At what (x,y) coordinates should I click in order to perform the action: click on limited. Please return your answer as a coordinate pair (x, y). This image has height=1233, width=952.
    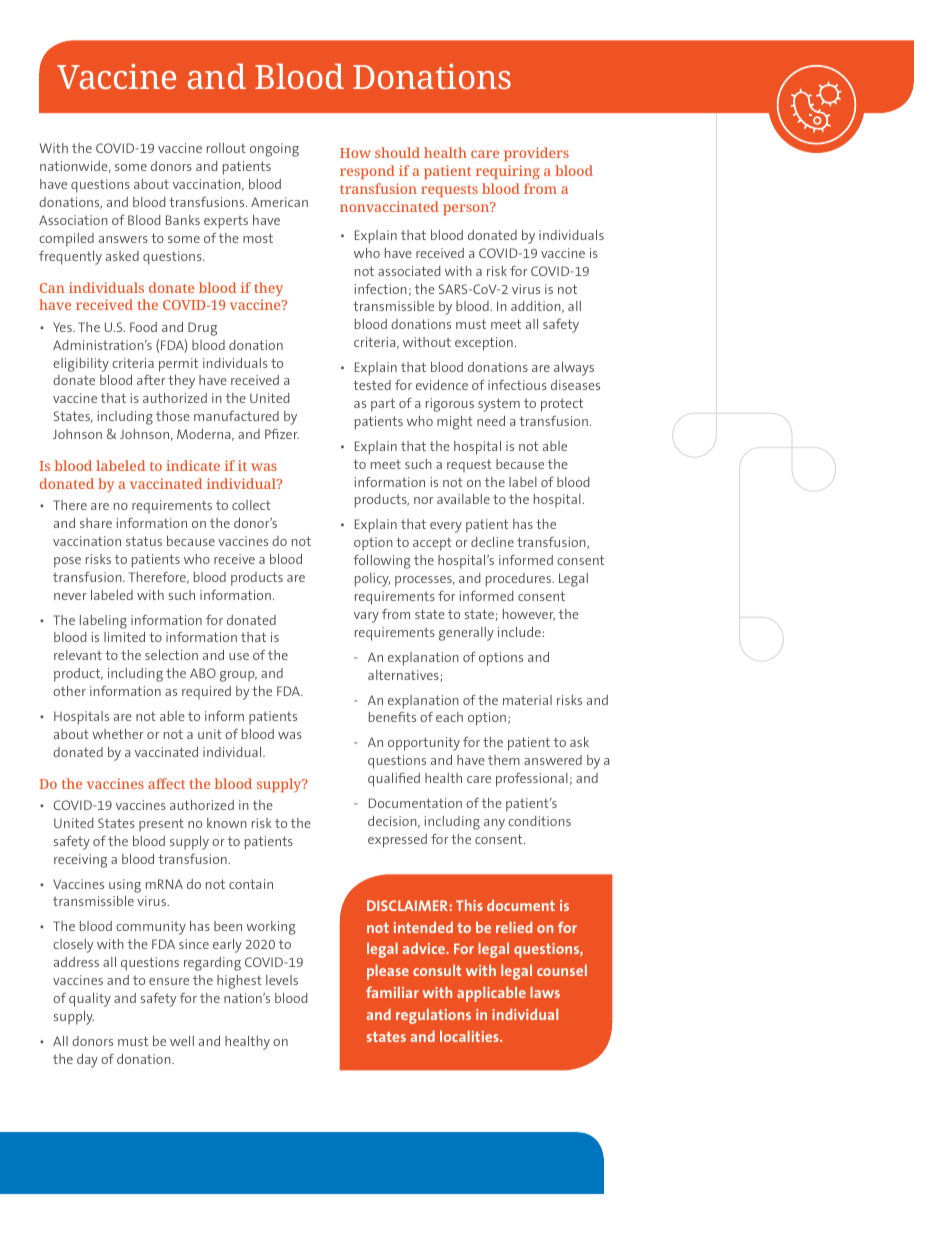
    Looking at the image, I should click on (124, 637).
